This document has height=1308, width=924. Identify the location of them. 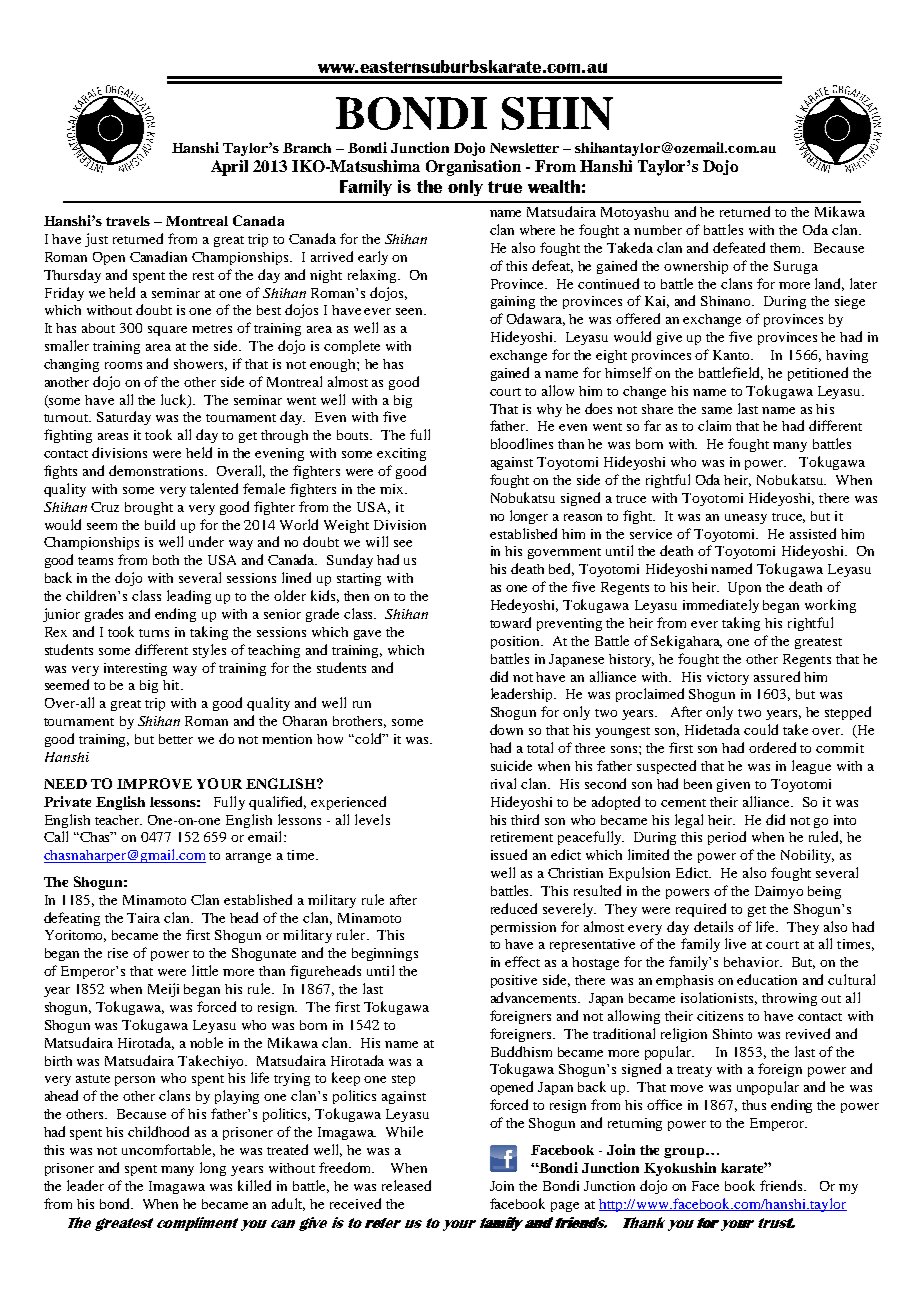
(787, 248).
